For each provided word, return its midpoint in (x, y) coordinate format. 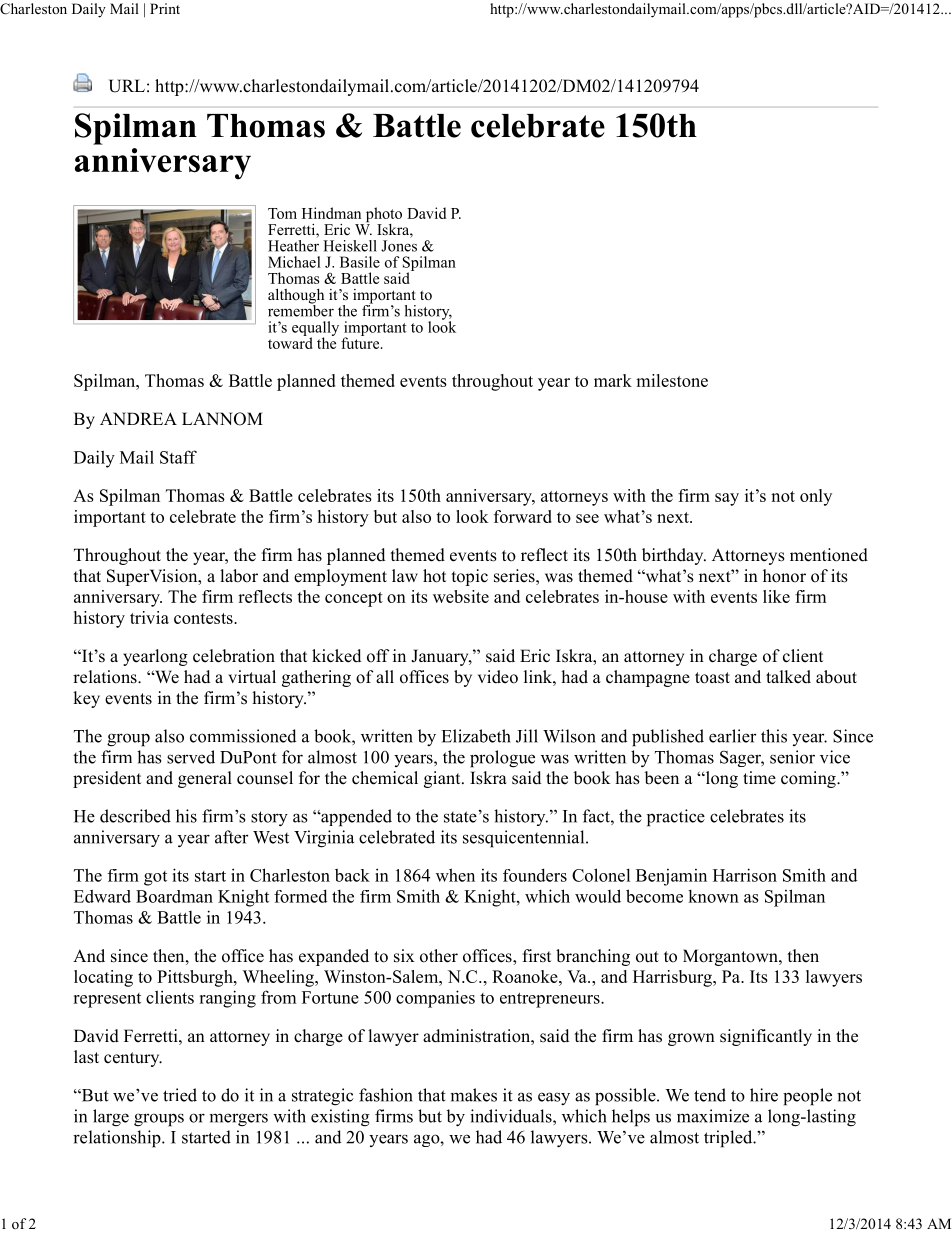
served (191, 757)
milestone (672, 380)
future (361, 342)
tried (180, 1095)
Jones (399, 246)
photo (382, 216)
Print (165, 8)
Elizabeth (476, 736)
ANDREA (138, 418)
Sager (742, 758)
